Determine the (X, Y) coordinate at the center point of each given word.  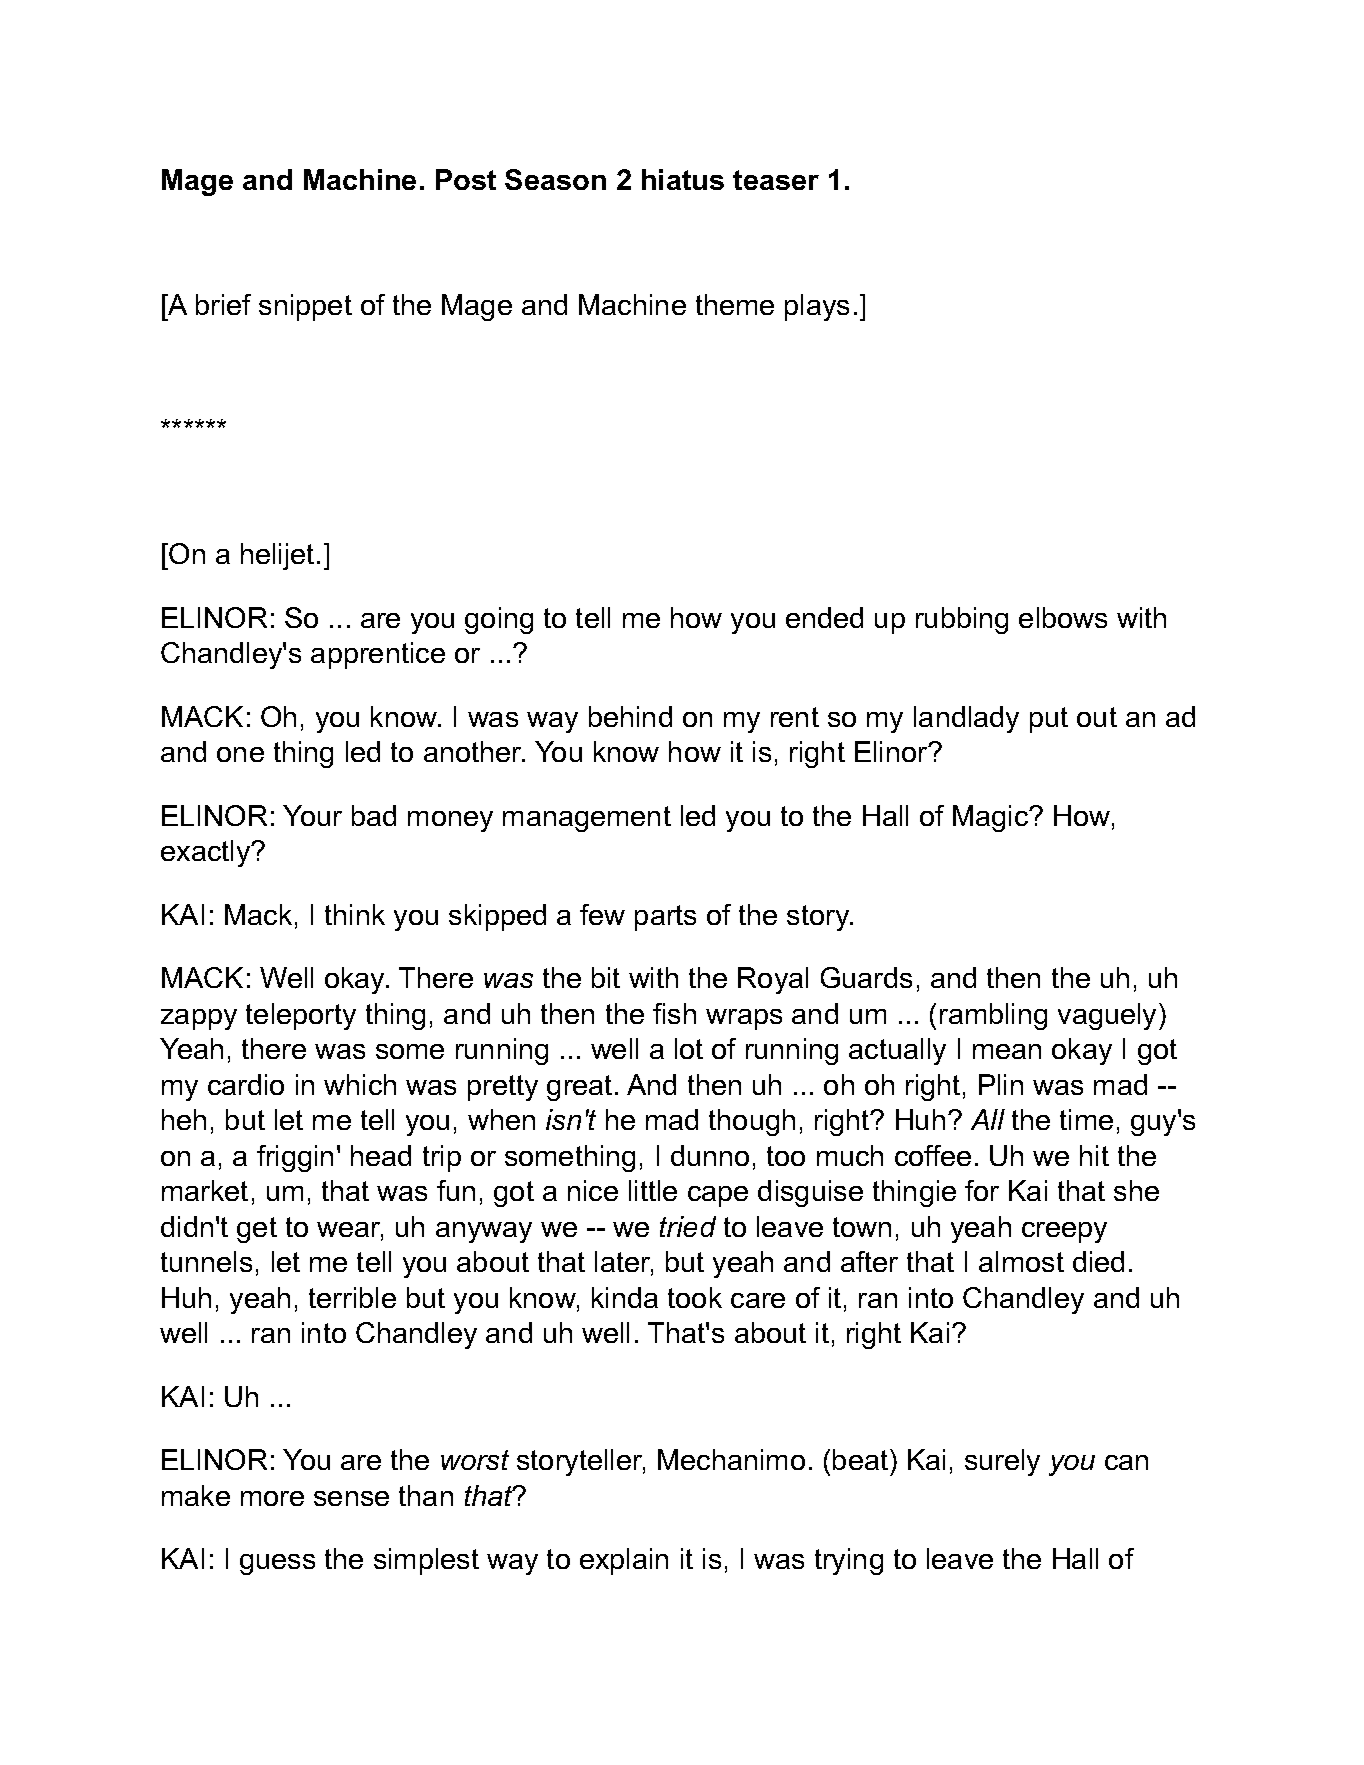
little (653, 1190)
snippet (305, 307)
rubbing (962, 620)
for (982, 1190)
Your (312, 815)
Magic (992, 818)
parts (665, 918)
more (272, 1498)
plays (817, 307)
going (499, 620)
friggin (295, 1158)
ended (824, 617)
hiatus (683, 179)
